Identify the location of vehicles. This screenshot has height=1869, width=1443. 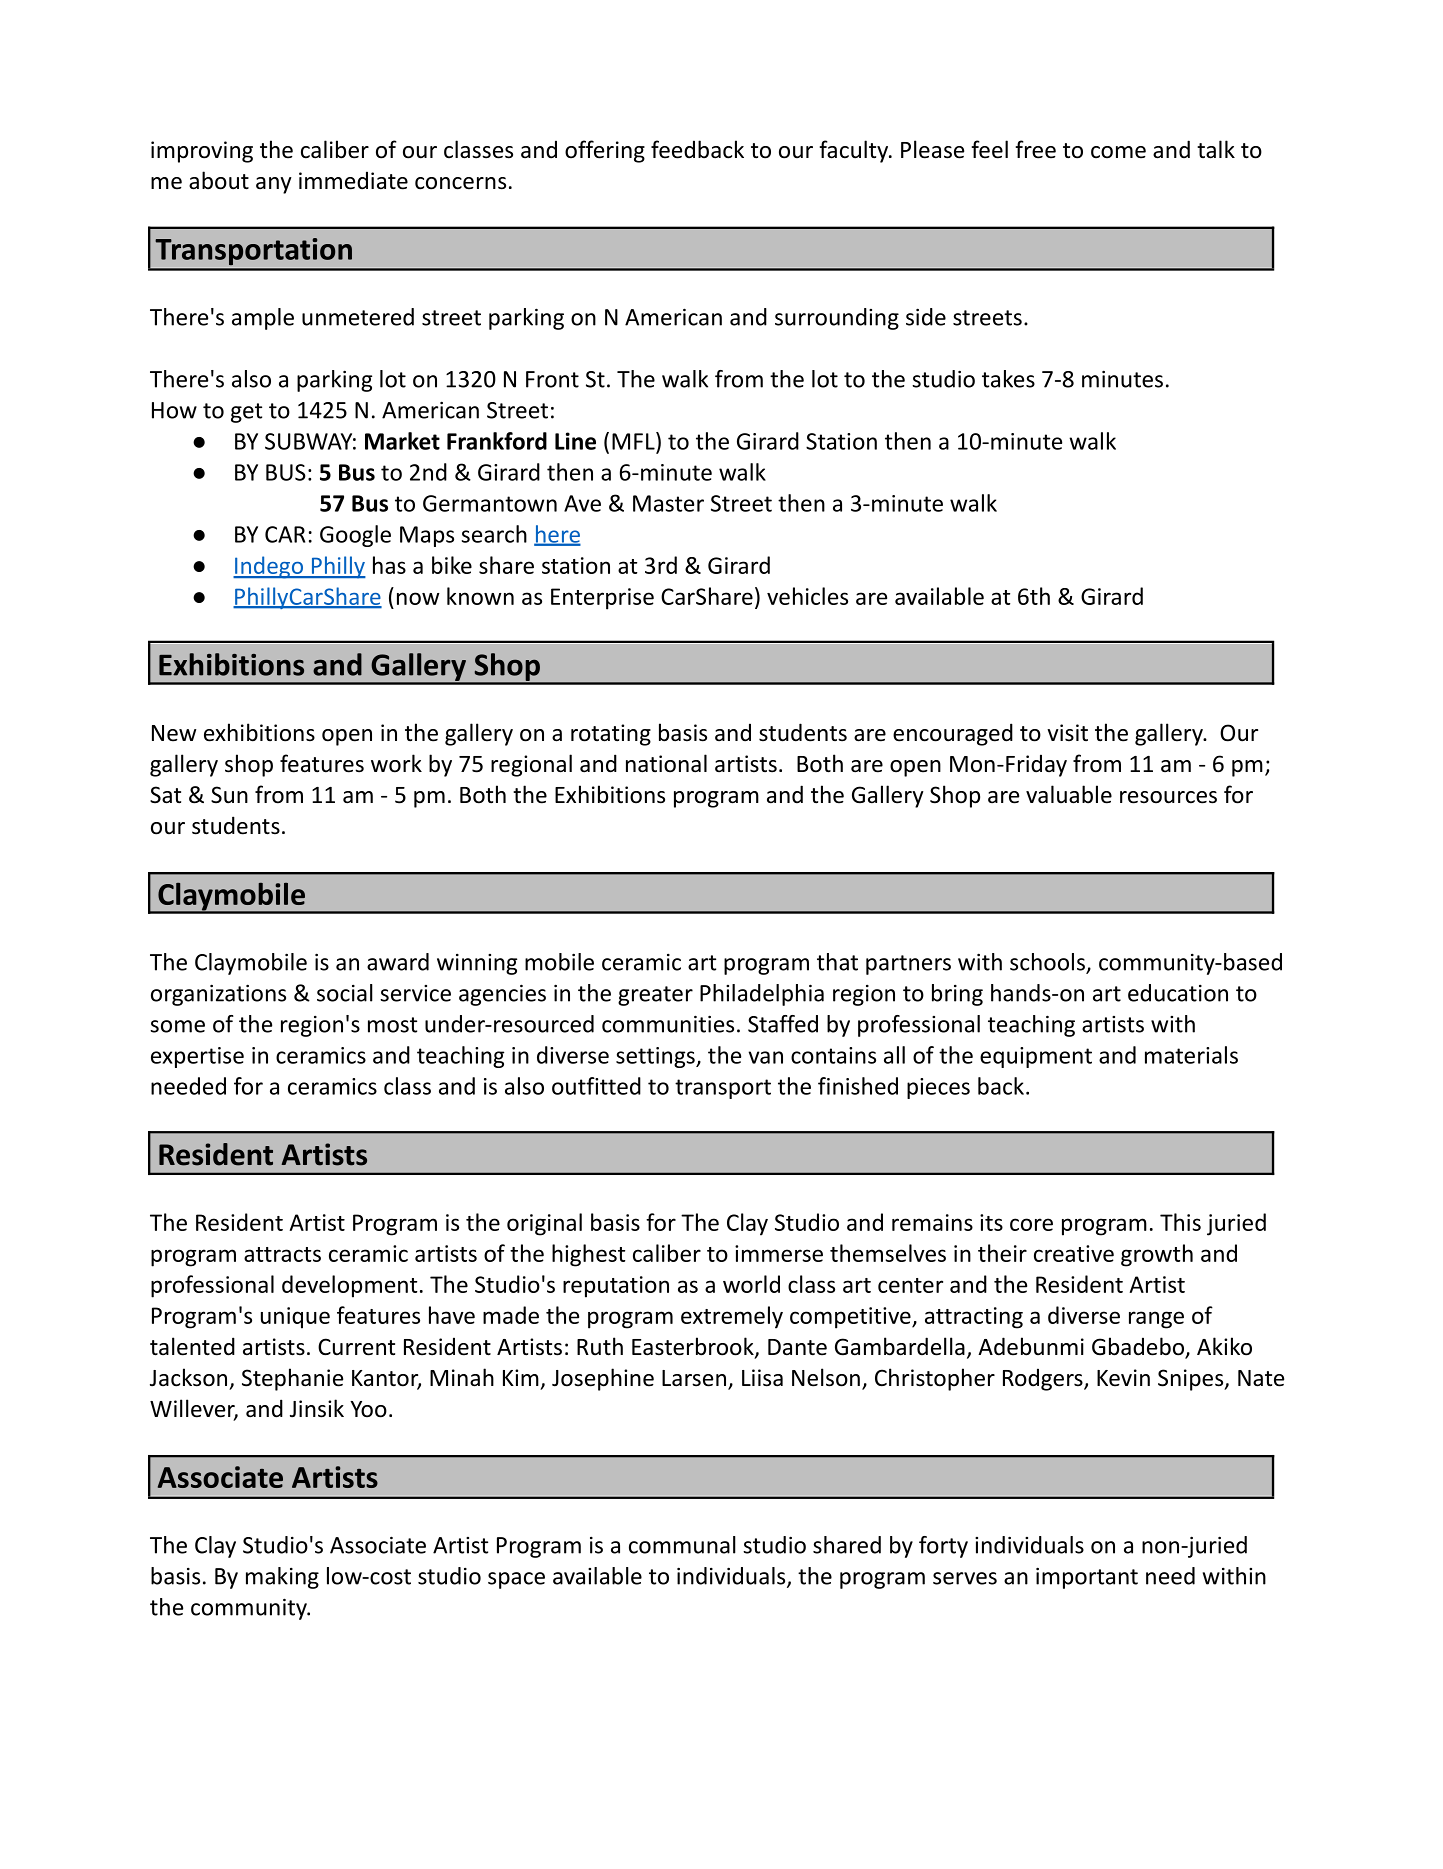
(807, 596).
